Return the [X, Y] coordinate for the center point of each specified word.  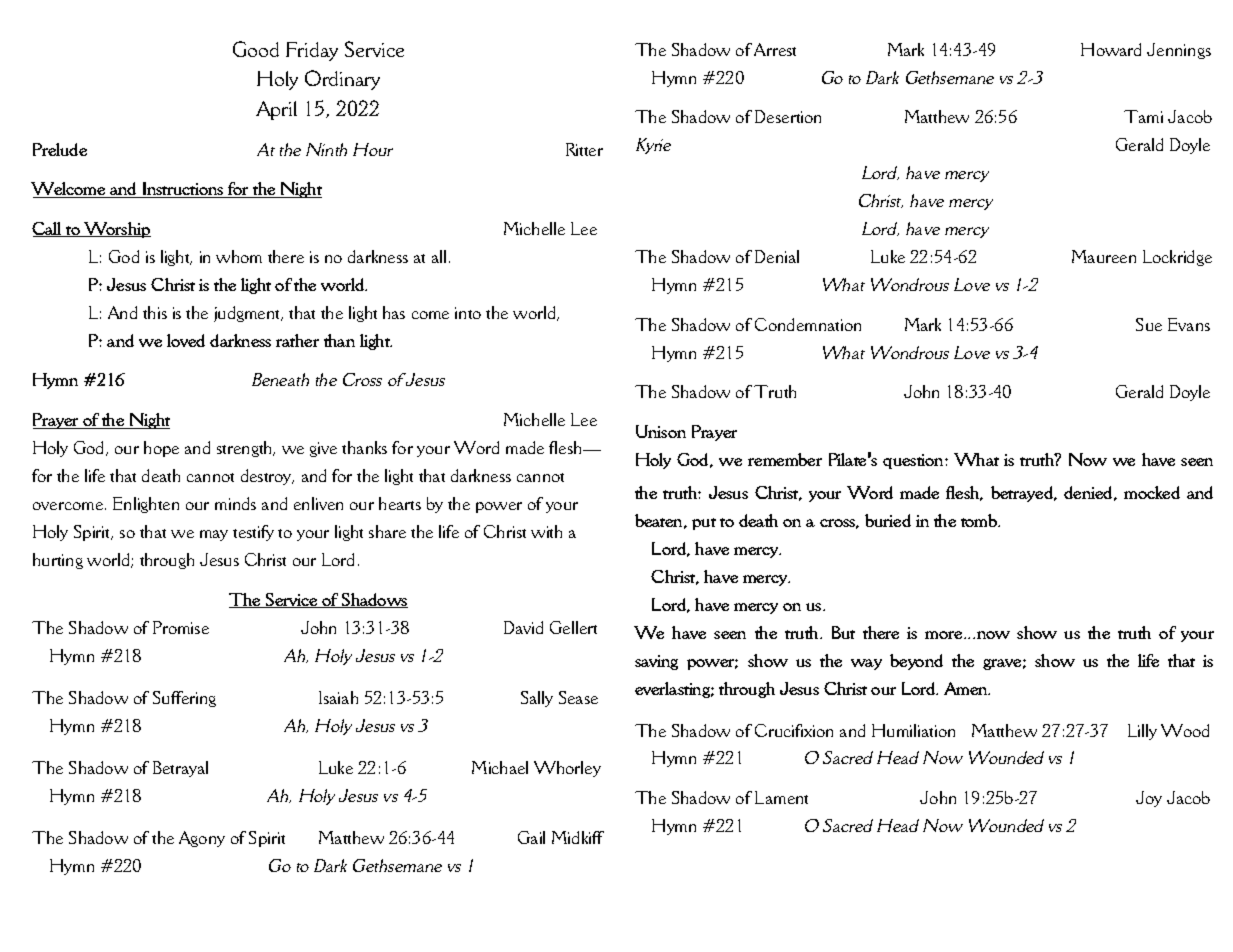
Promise [181, 627]
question [914, 461]
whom [239, 256]
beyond [916, 662]
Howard [1111, 49]
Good [256, 49]
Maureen [1104, 256]
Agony [202, 839]
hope [161, 449]
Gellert [573, 627]
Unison [661, 431]
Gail [531, 837]
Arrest [775, 49]
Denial [777, 256]
